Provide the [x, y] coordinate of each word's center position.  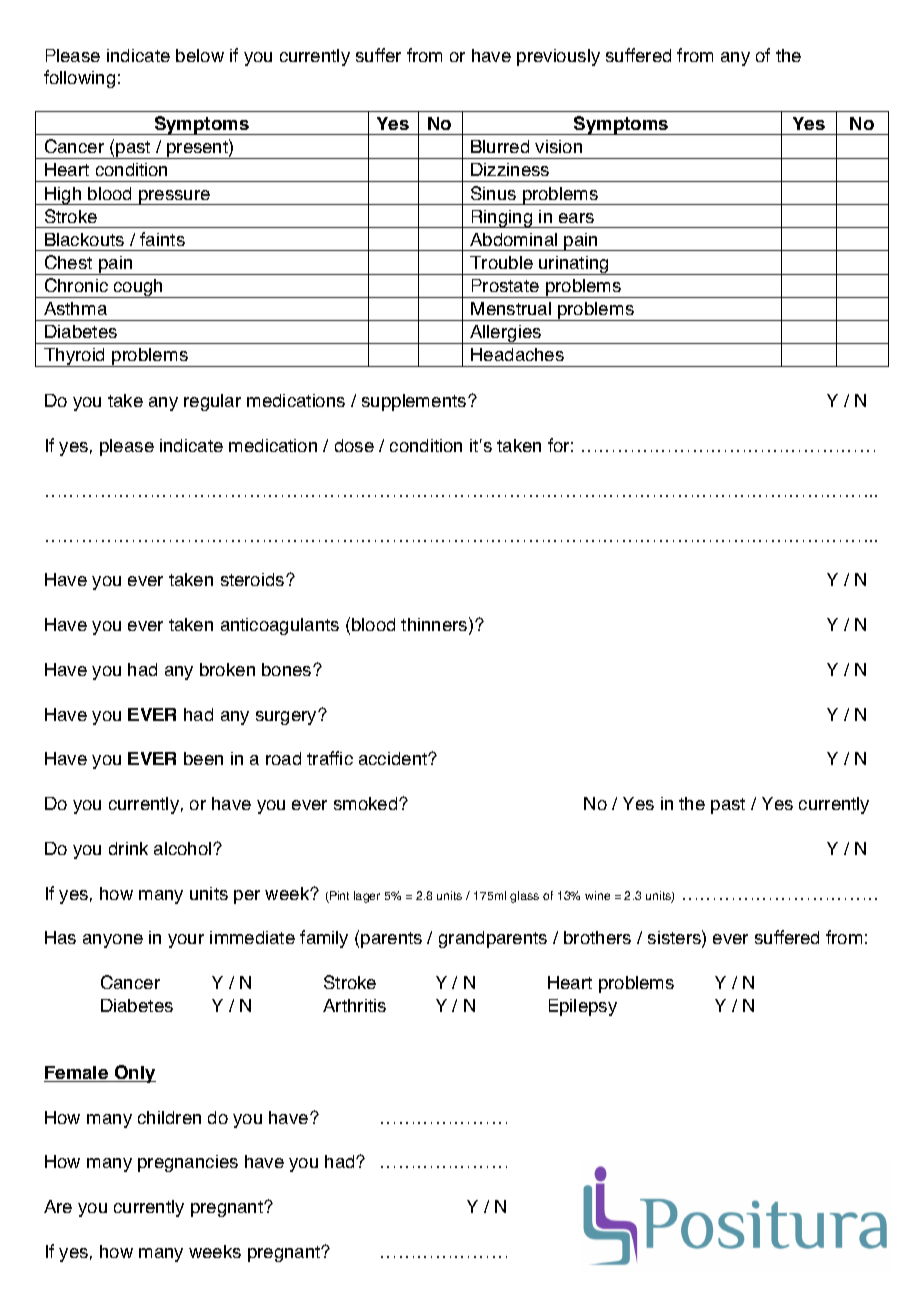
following [79, 79]
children [169, 1117]
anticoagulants [280, 626]
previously [558, 57]
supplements [415, 402]
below [200, 55]
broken [227, 669]
